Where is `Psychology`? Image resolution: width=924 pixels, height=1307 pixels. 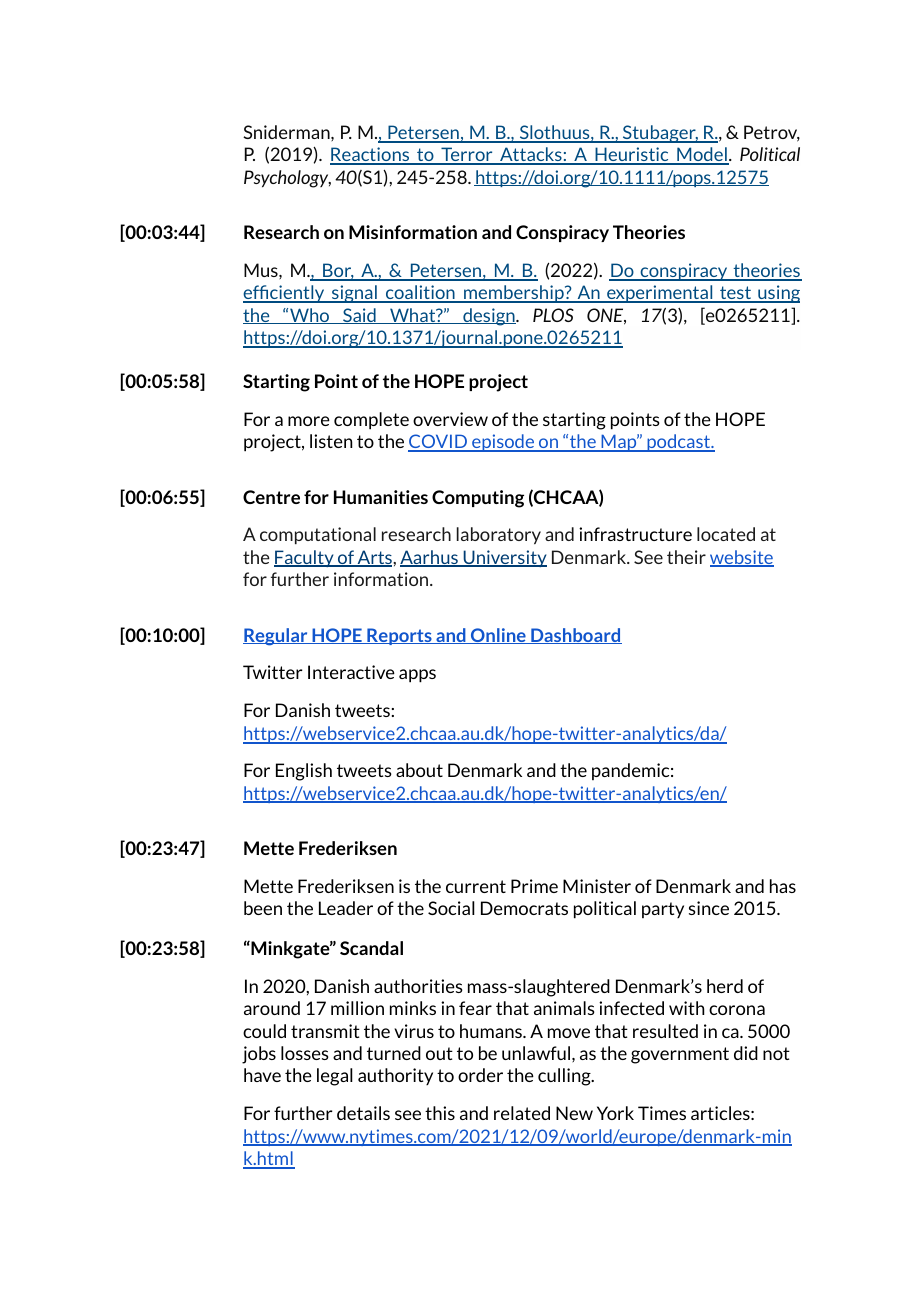 Psychology is located at coordinates (287, 179).
